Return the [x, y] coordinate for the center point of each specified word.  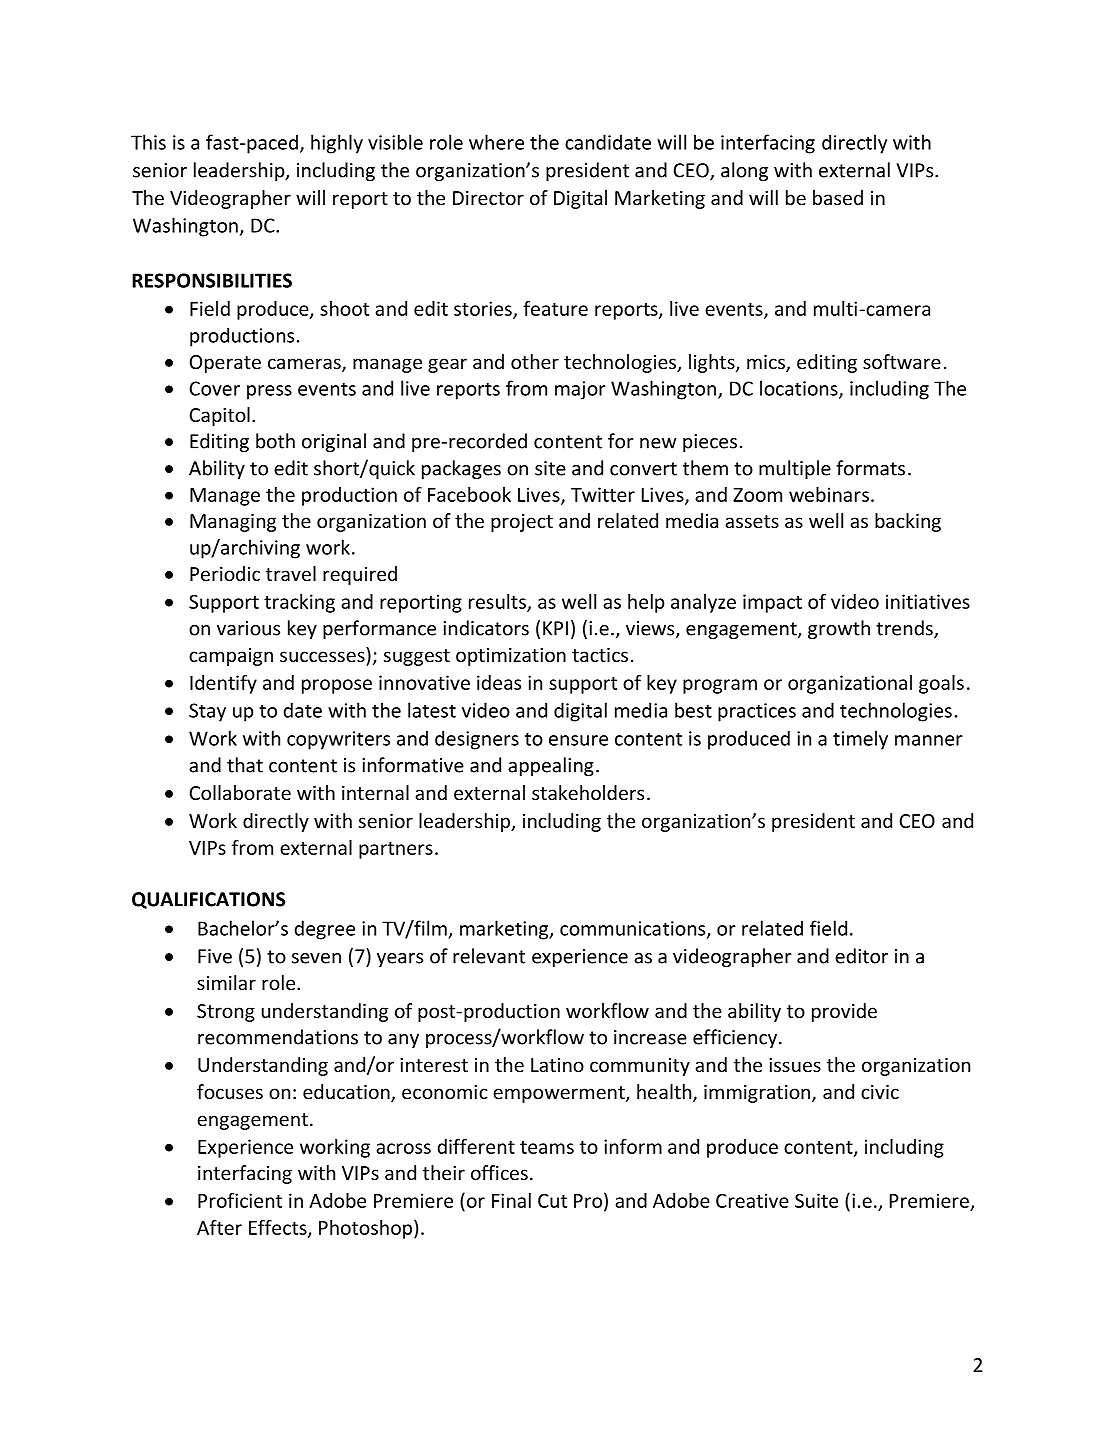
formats [870, 468]
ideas [499, 682]
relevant [489, 956]
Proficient [240, 1200]
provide [844, 1012]
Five [215, 956]
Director [488, 198]
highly [337, 144]
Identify [223, 684]
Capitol [219, 416]
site [550, 468]
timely [860, 740]
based [838, 197]
